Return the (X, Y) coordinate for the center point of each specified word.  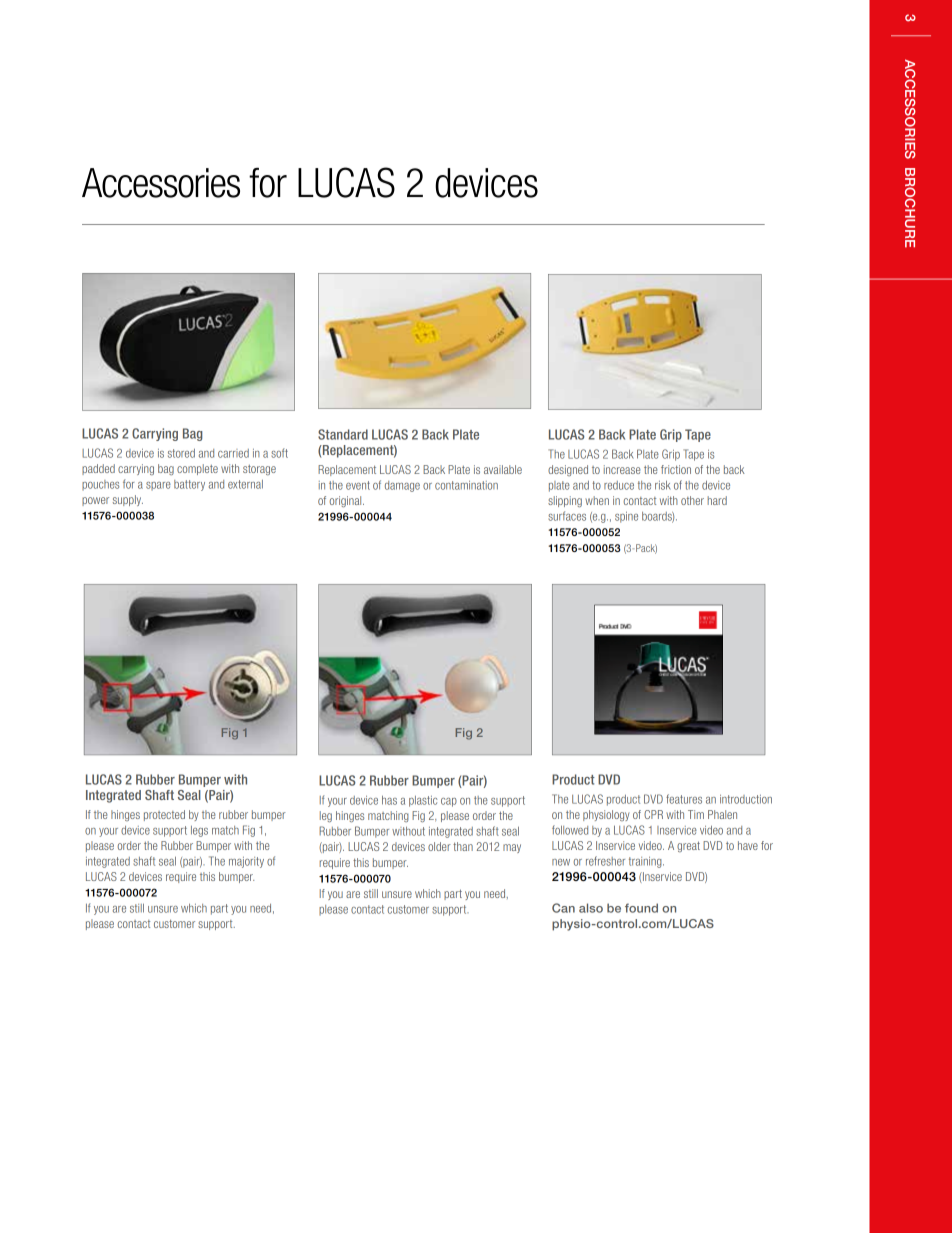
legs (199, 831)
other (692, 500)
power (95, 501)
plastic (423, 801)
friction (676, 469)
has (389, 800)
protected (164, 815)
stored (181, 453)
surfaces (567, 516)
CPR (653, 814)
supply (128, 500)
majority (246, 862)
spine (626, 517)
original (346, 501)
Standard (343, 434)
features (684, 799)
